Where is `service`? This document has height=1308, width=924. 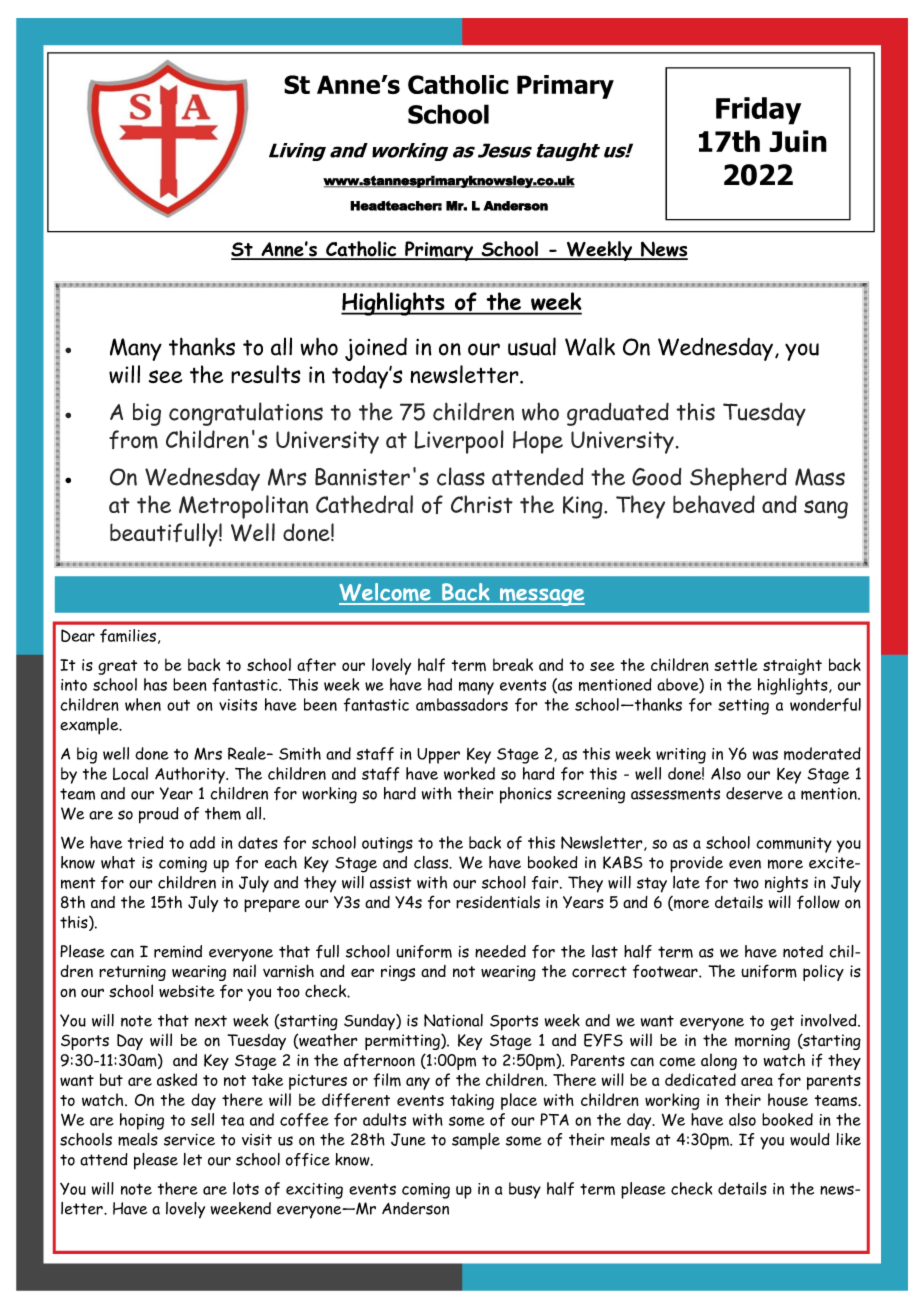
service is located at coordinates (189, 1140).
